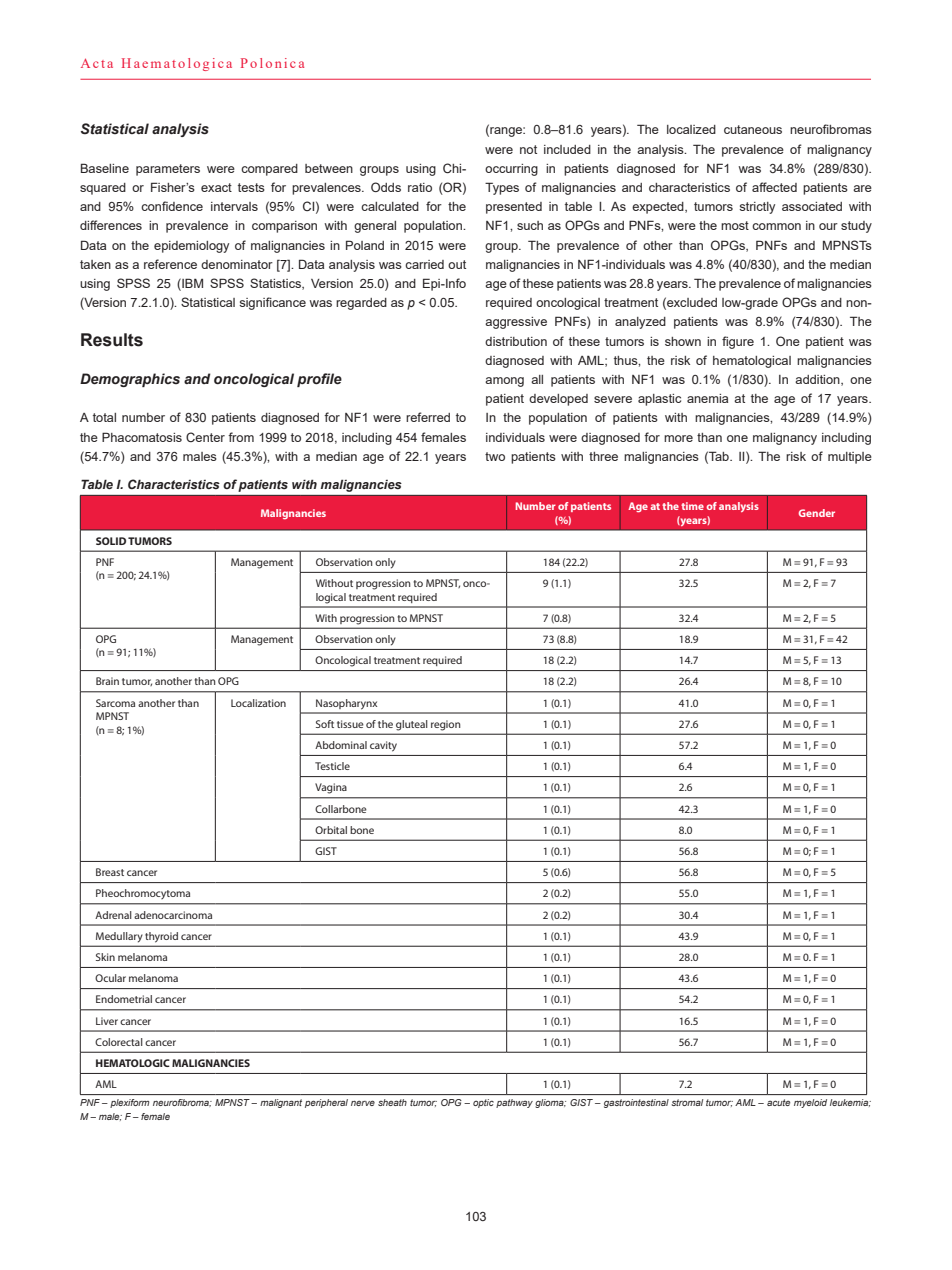 The height and width of the page is (1270, 952). Describe the element at coordinates (495, 456) in the page. I see `two` at that location.
